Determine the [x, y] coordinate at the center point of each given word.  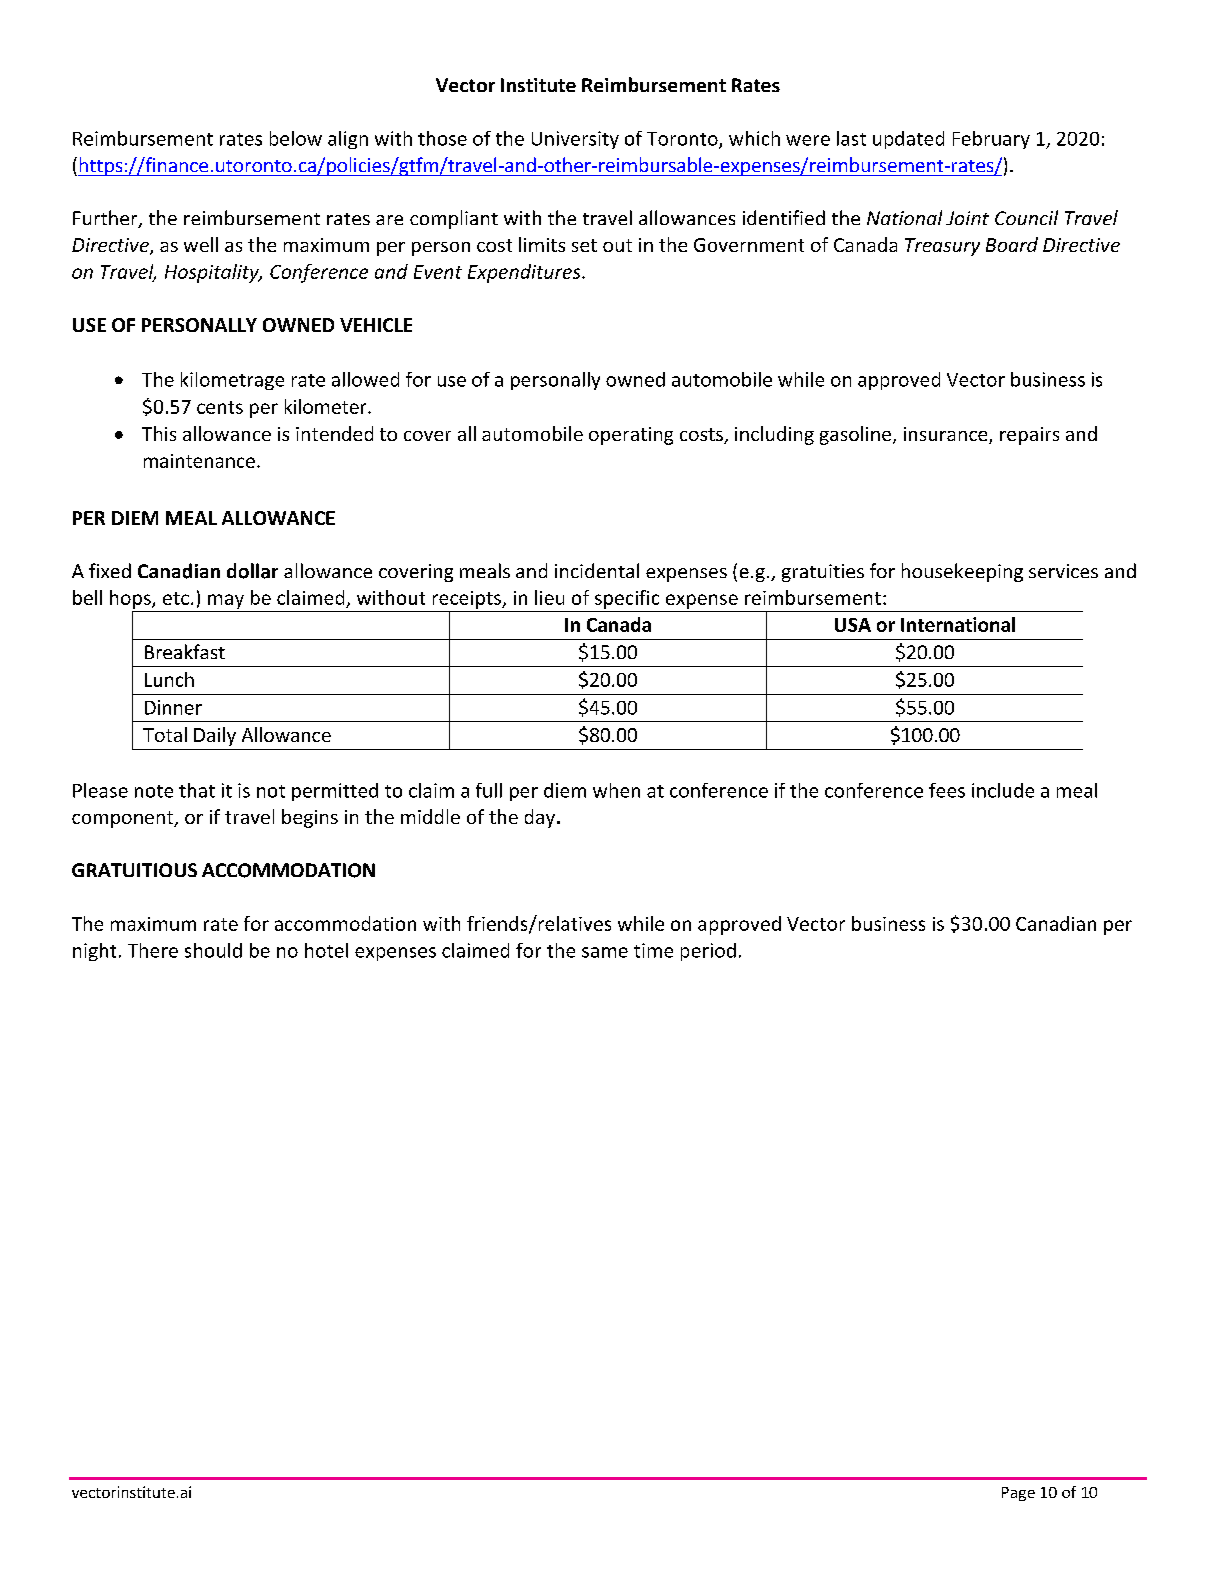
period [708, 952]
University [575, 140]
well [201, 244]
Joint [967, 218]
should [213, 950]
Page [1018, 1494]
